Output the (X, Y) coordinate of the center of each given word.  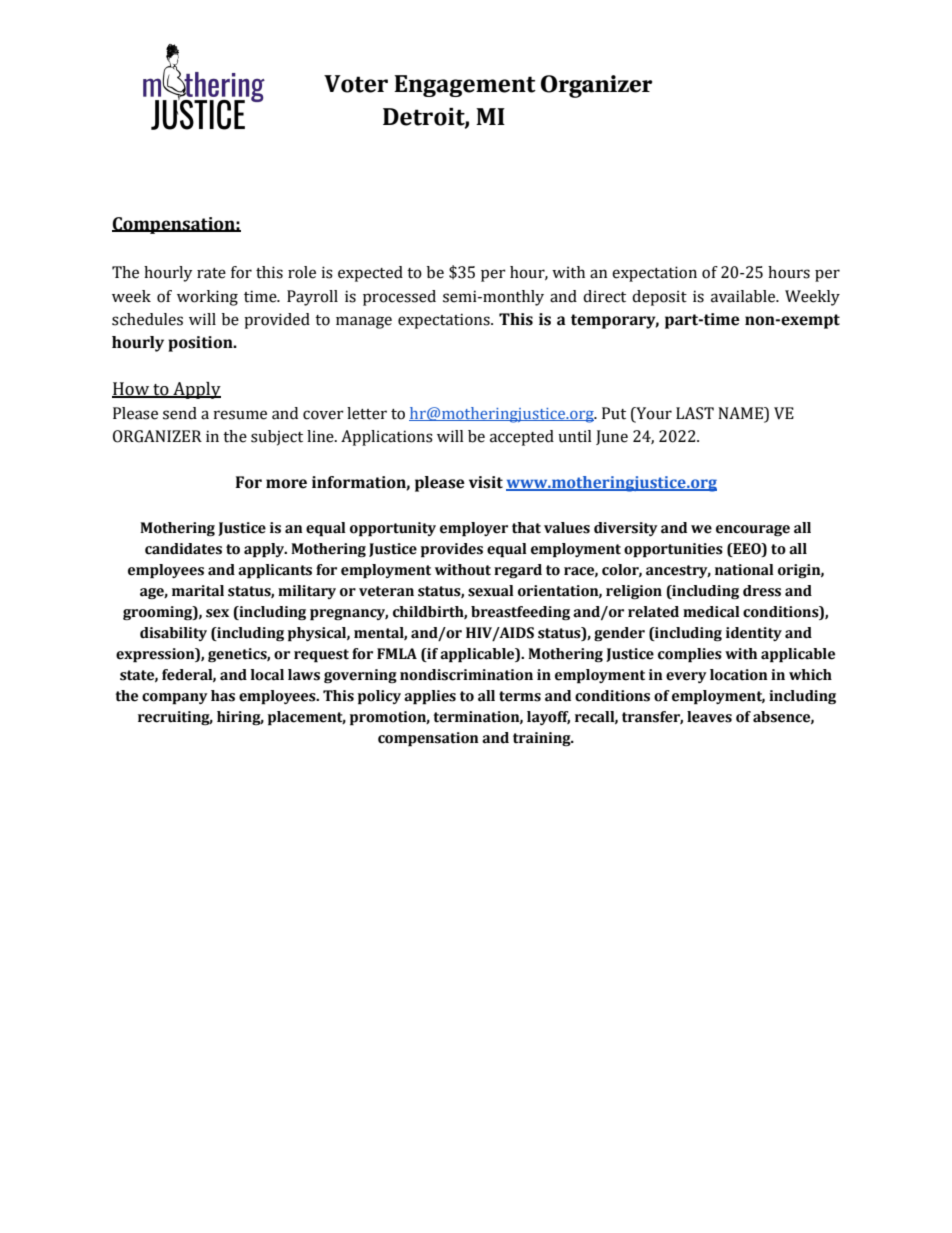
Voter (356, 84)
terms (520, 696)
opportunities (673, 550)
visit (486, 482)
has (223, 696)
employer (474, 529)
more (286, 484)
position (201, 344)
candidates (183, 549)
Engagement (465, 86)
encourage (753, 530)
